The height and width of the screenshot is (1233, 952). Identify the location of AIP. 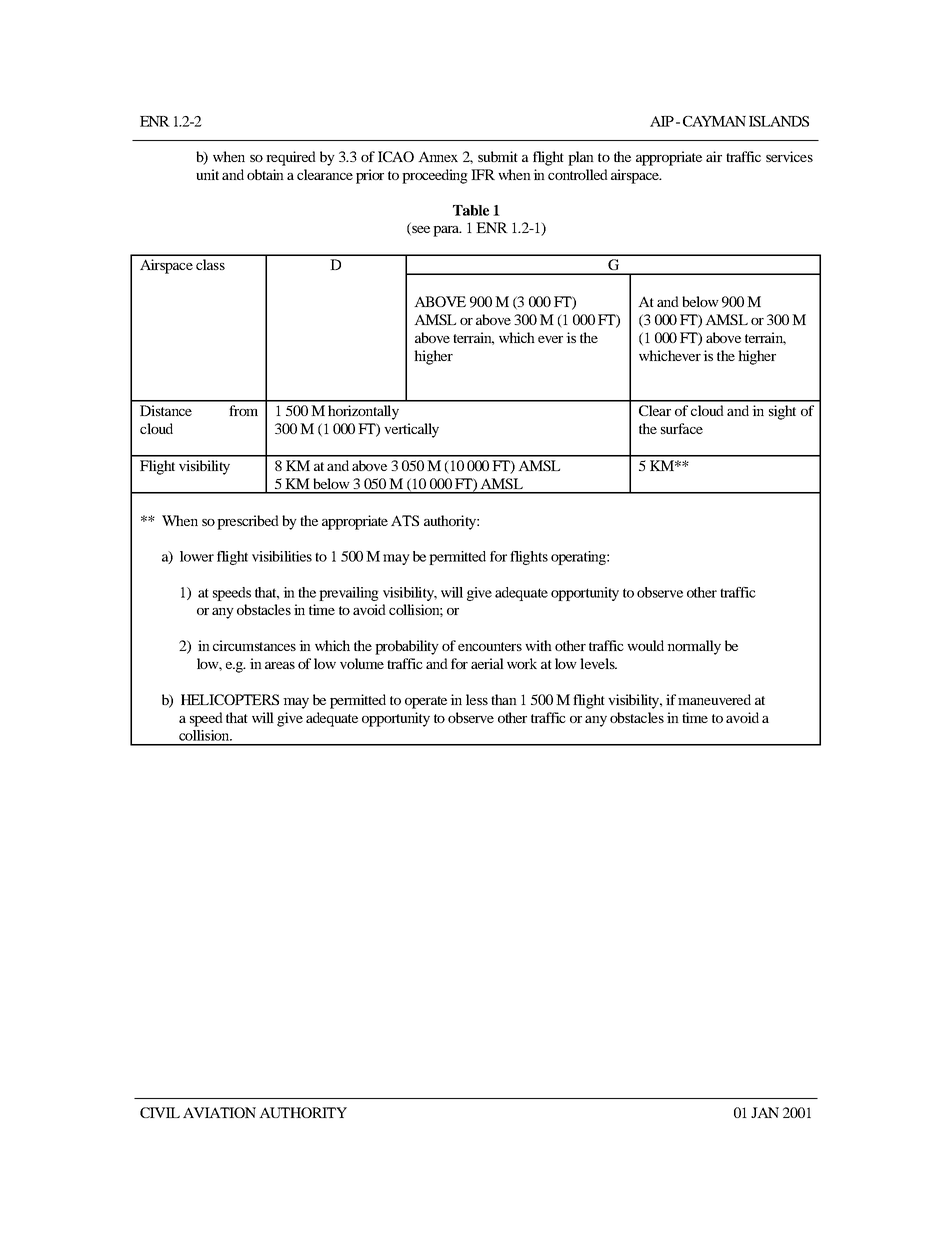
(662, 121).
